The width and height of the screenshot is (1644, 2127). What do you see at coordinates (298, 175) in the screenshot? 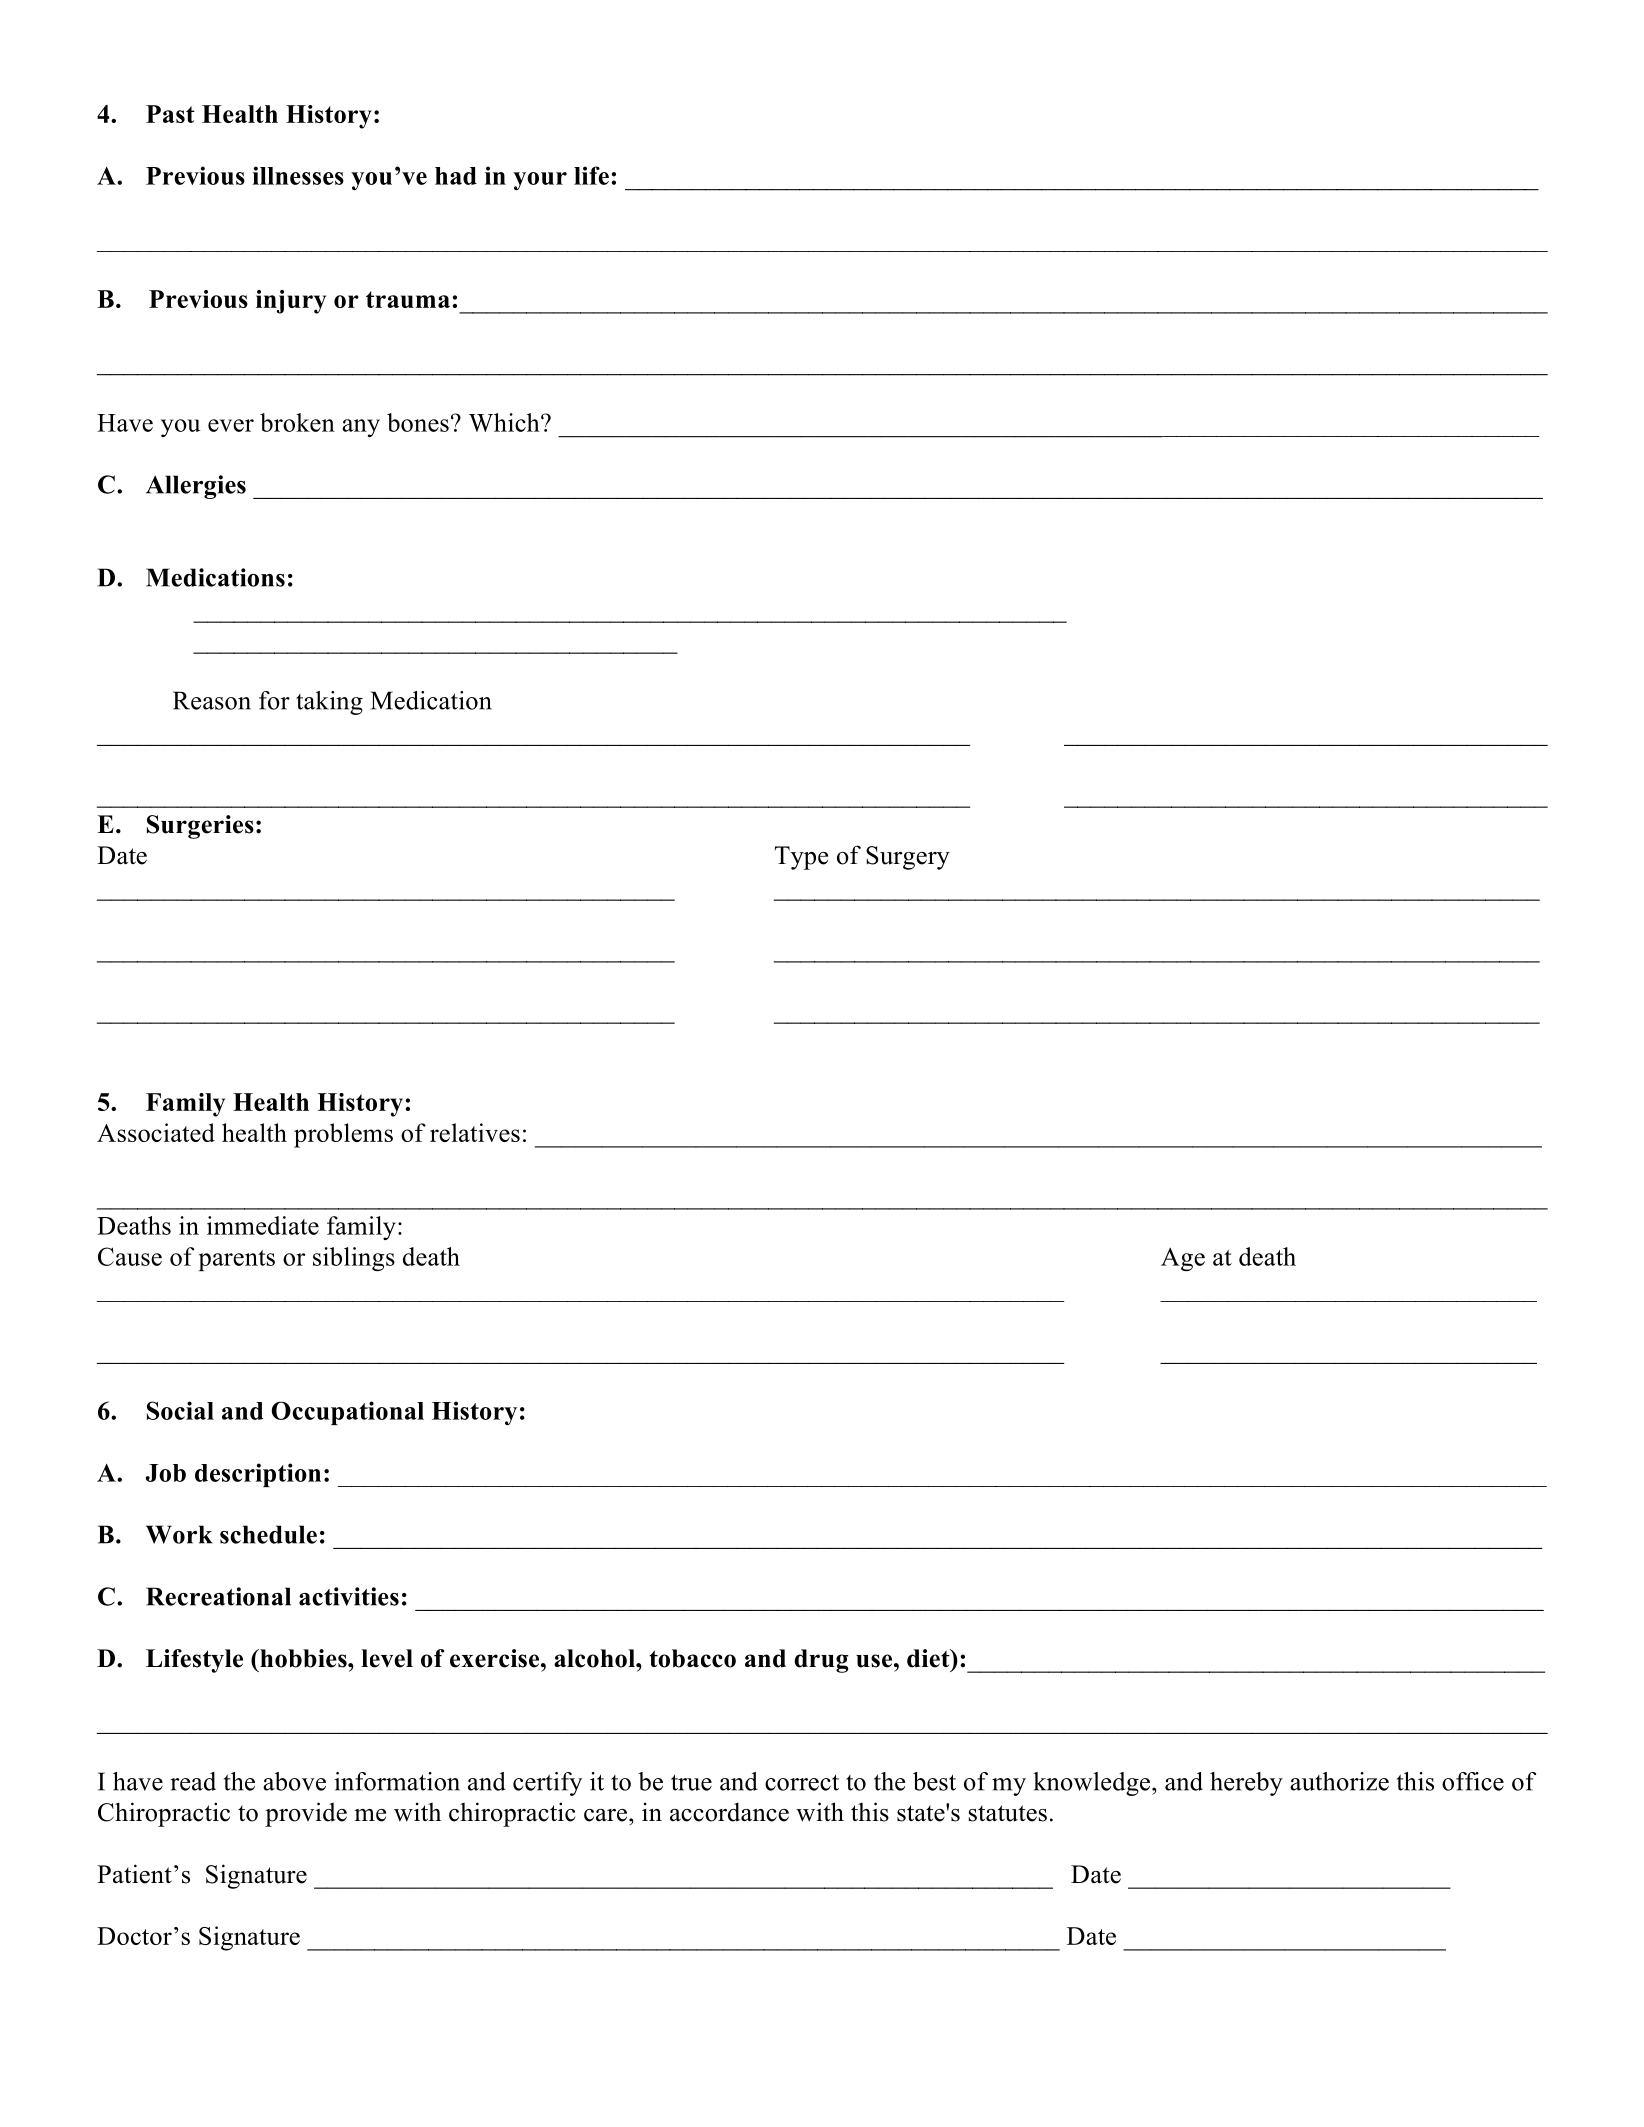
I see `illnesses` at bounding box center [298, 175].
